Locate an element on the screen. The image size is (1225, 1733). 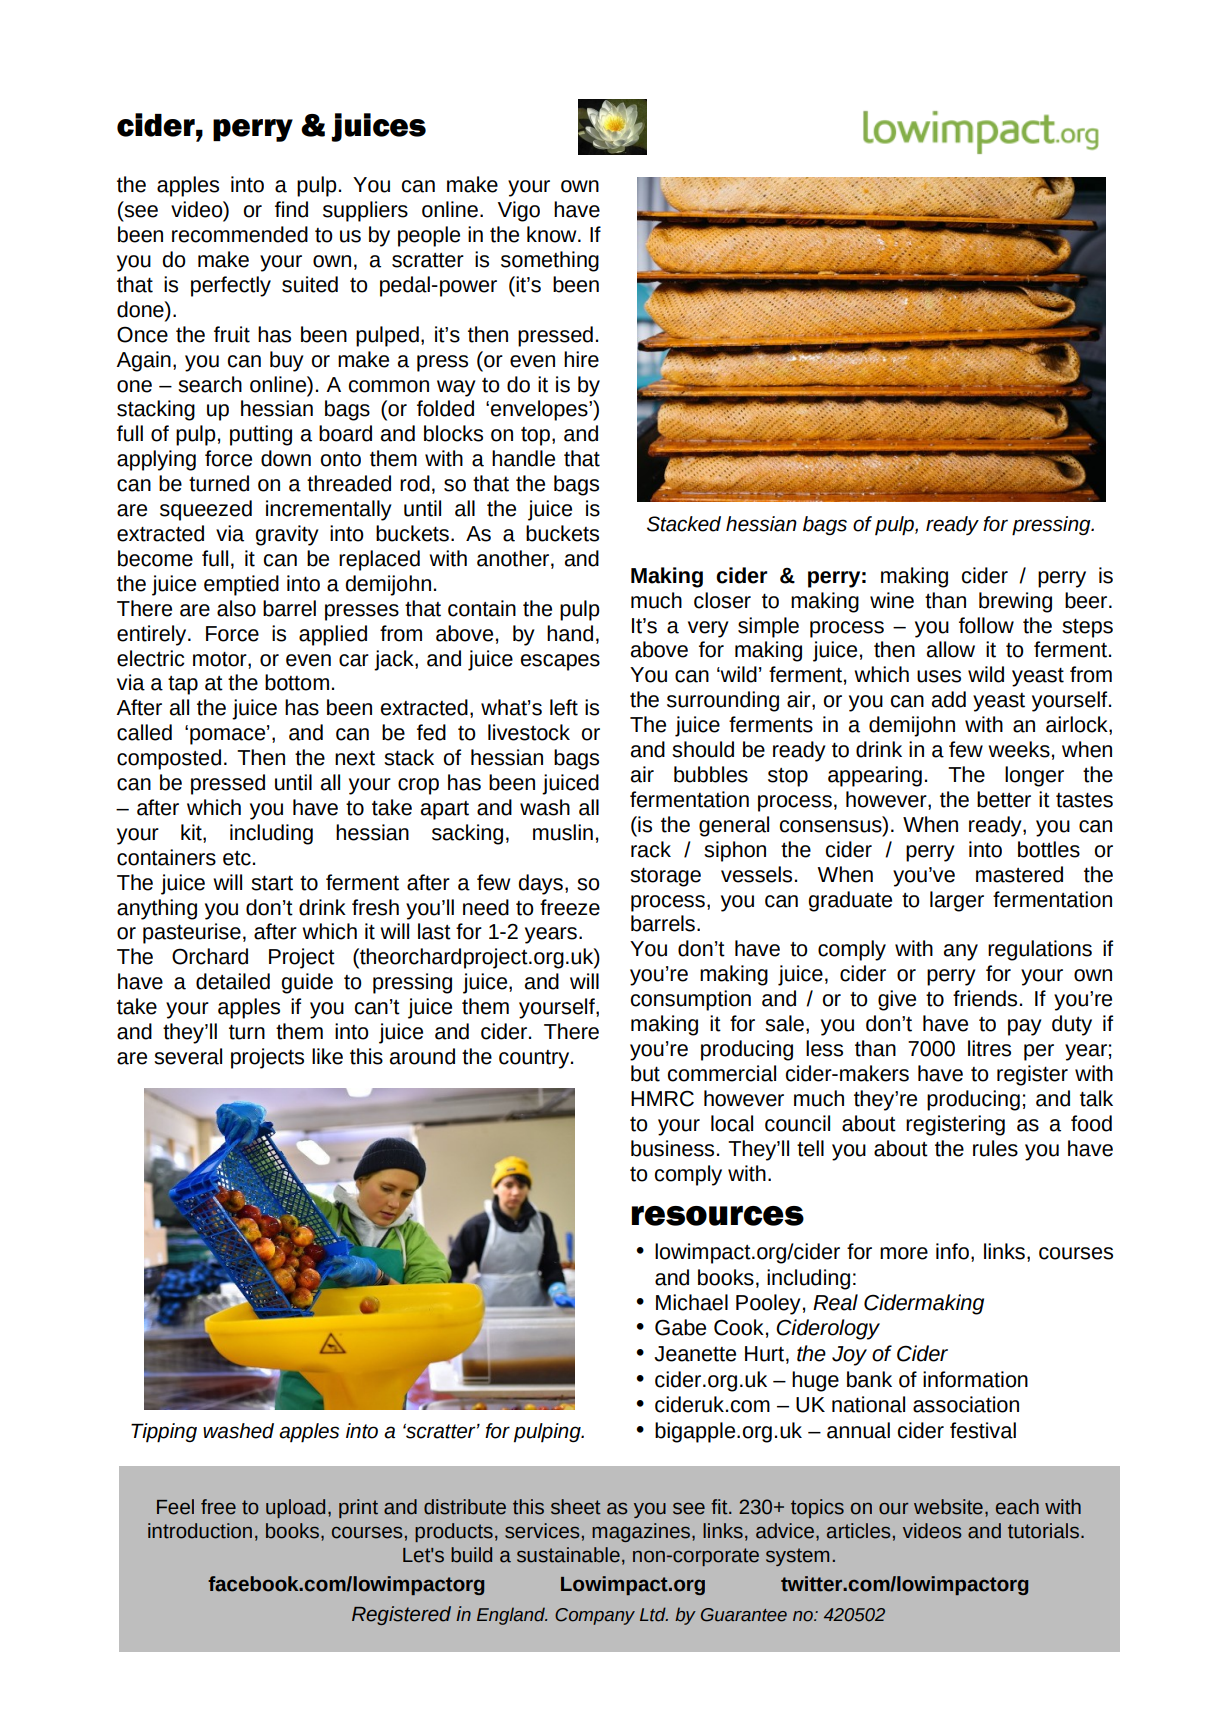
add is located at coordinates (949, 699).
